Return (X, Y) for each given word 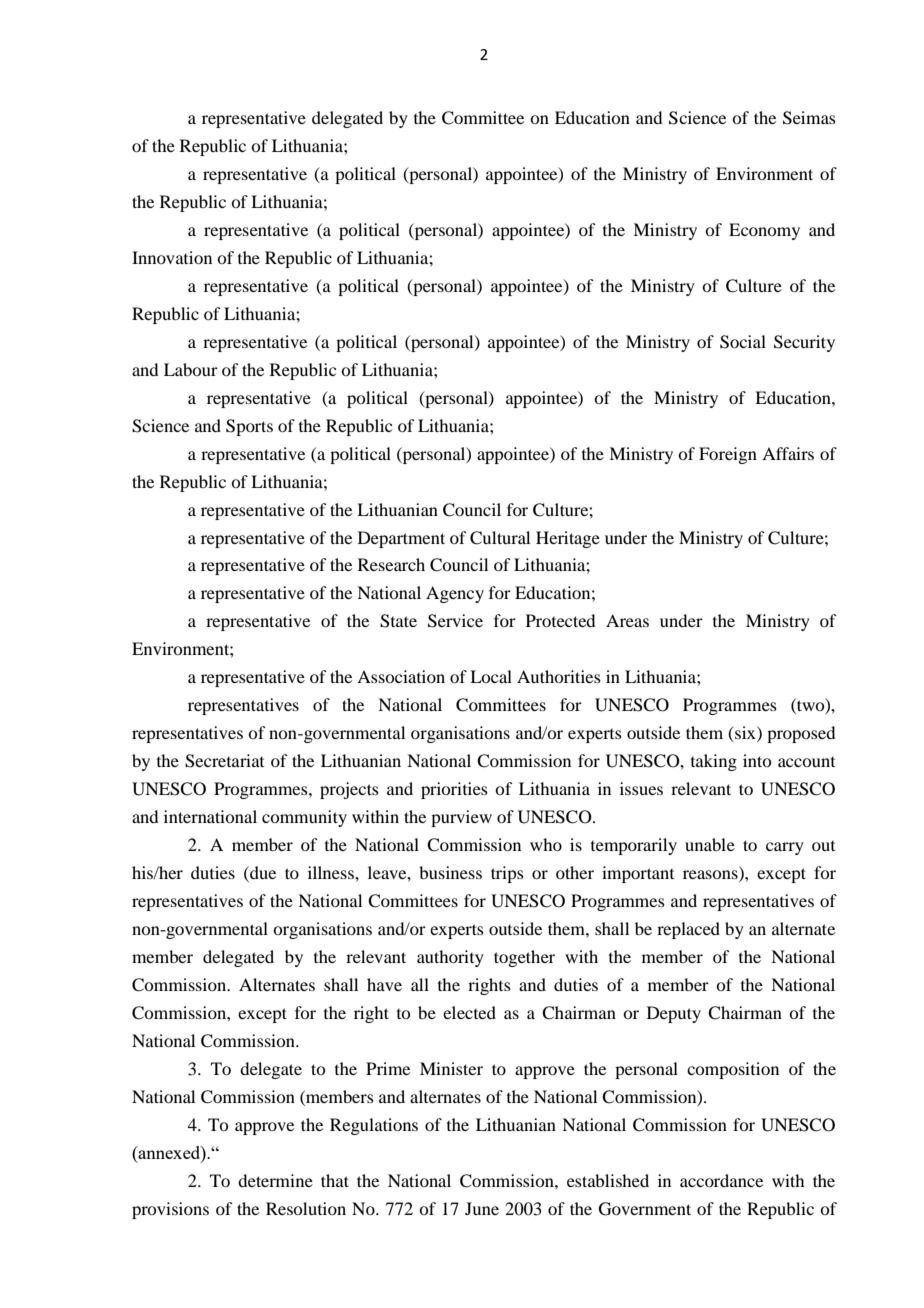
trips (507, 874)
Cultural (500, 538)
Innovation (172, 257)
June (482, 1208)
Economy (764, 231)
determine (275, 1180)
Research (391, 564)
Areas (627, 620)
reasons (711, 876)
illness (332, 872)
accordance (721, 1180)
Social (743, 342)
